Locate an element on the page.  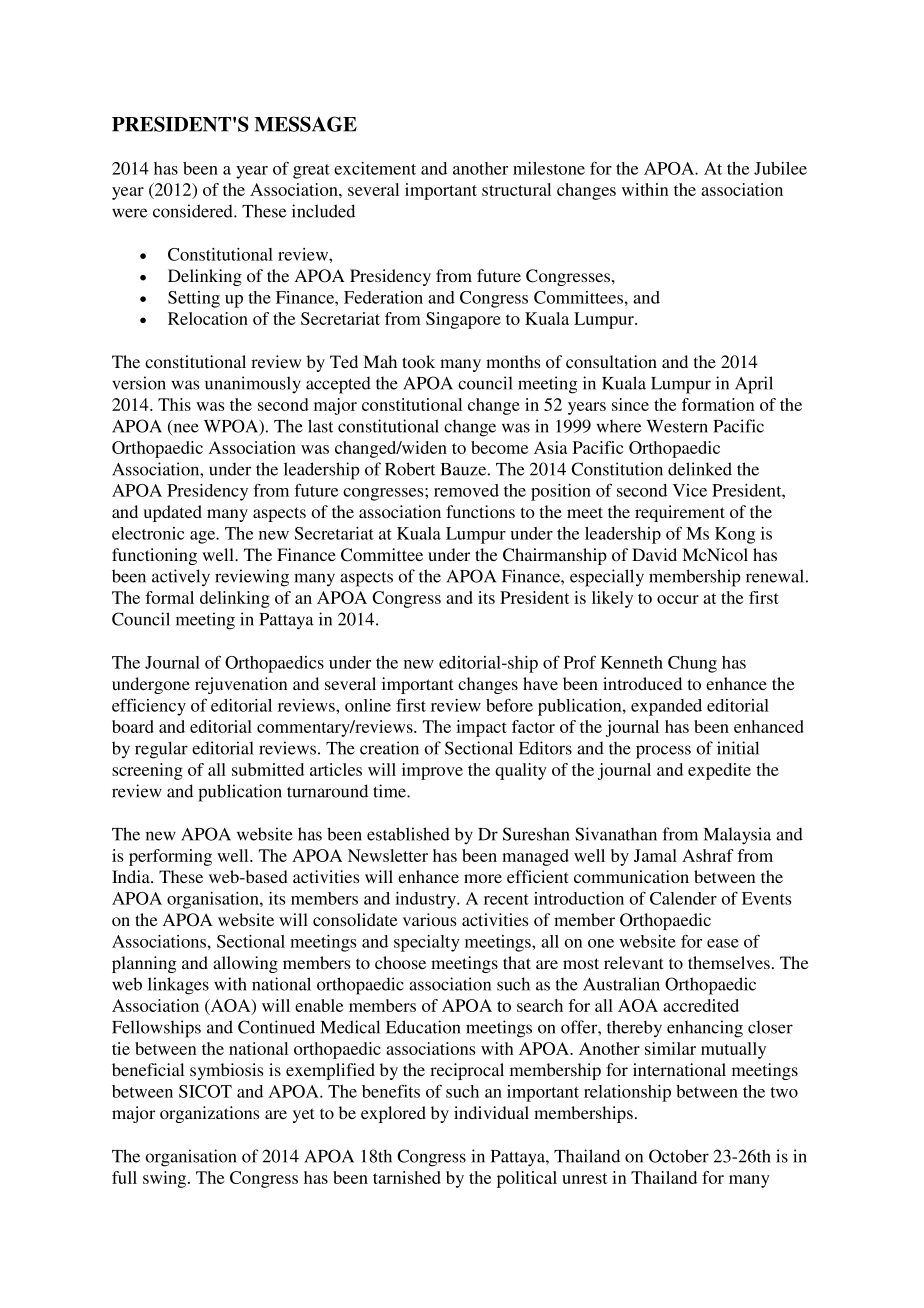
considered is located at coordinates (194, 211).
